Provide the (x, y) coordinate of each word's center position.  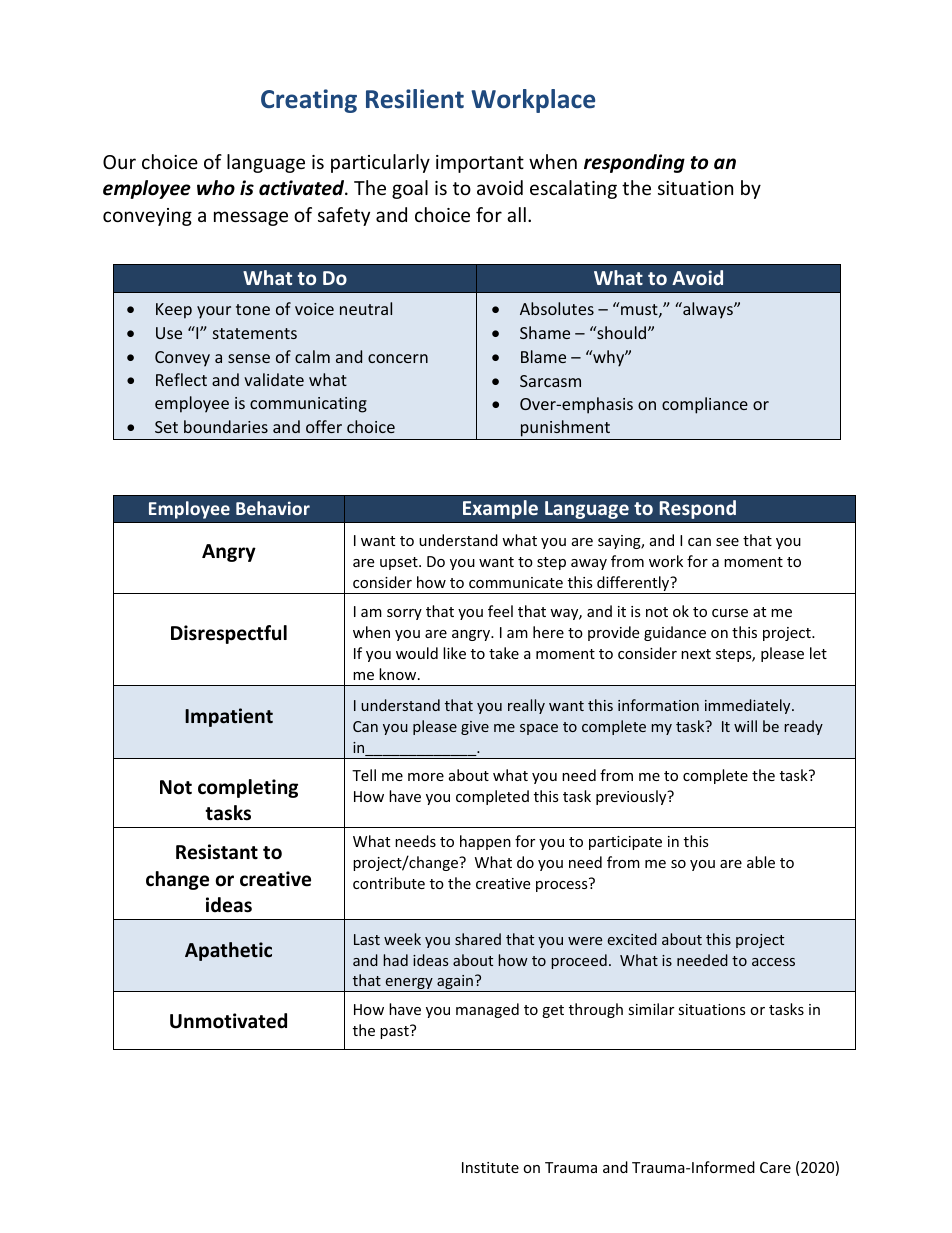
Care (775, 1167)
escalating (573, 189)
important (480, 164)
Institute (490, 1167)
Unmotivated (228, 1021)
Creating (309, 101)
